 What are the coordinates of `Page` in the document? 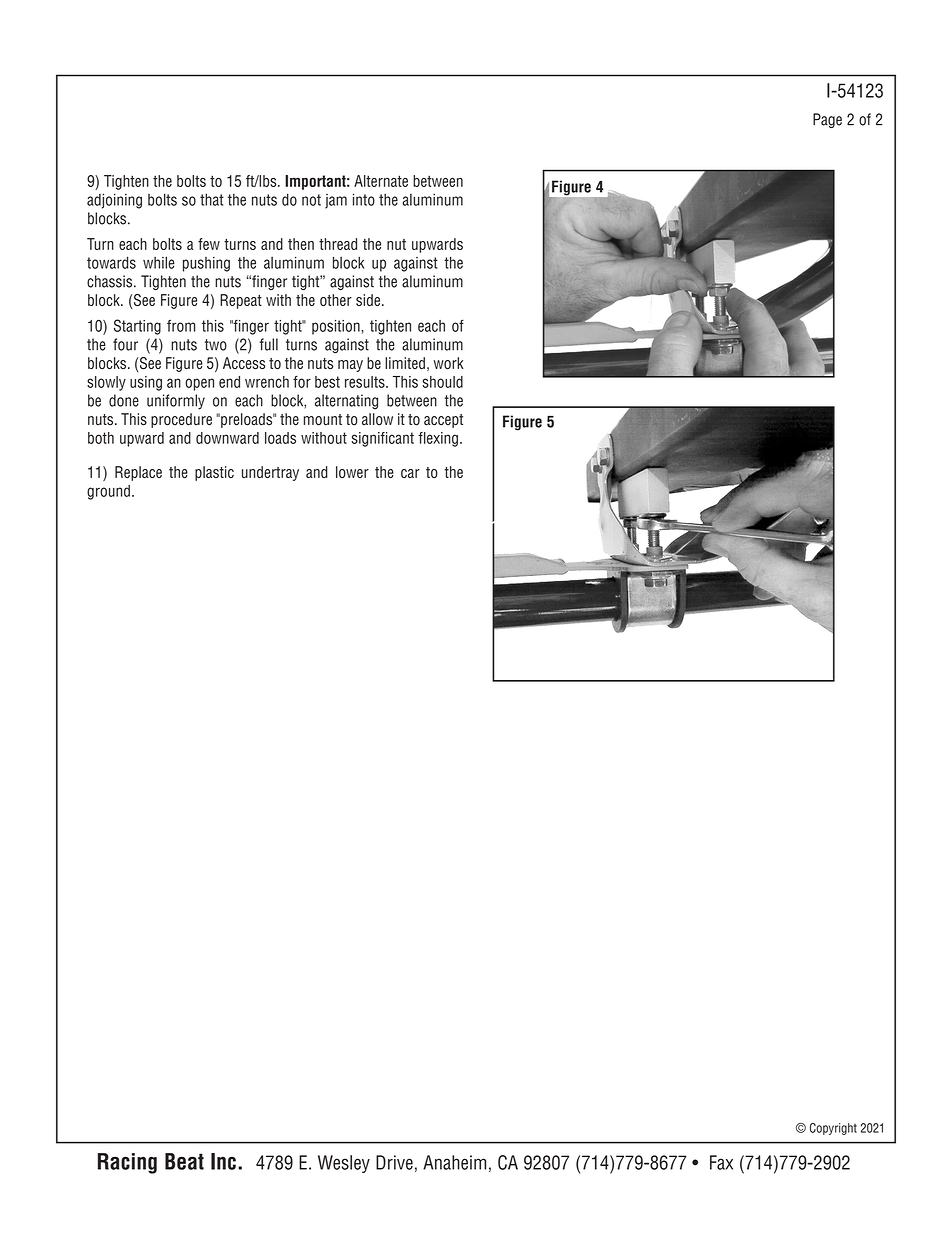 It's located at (827, 120).
